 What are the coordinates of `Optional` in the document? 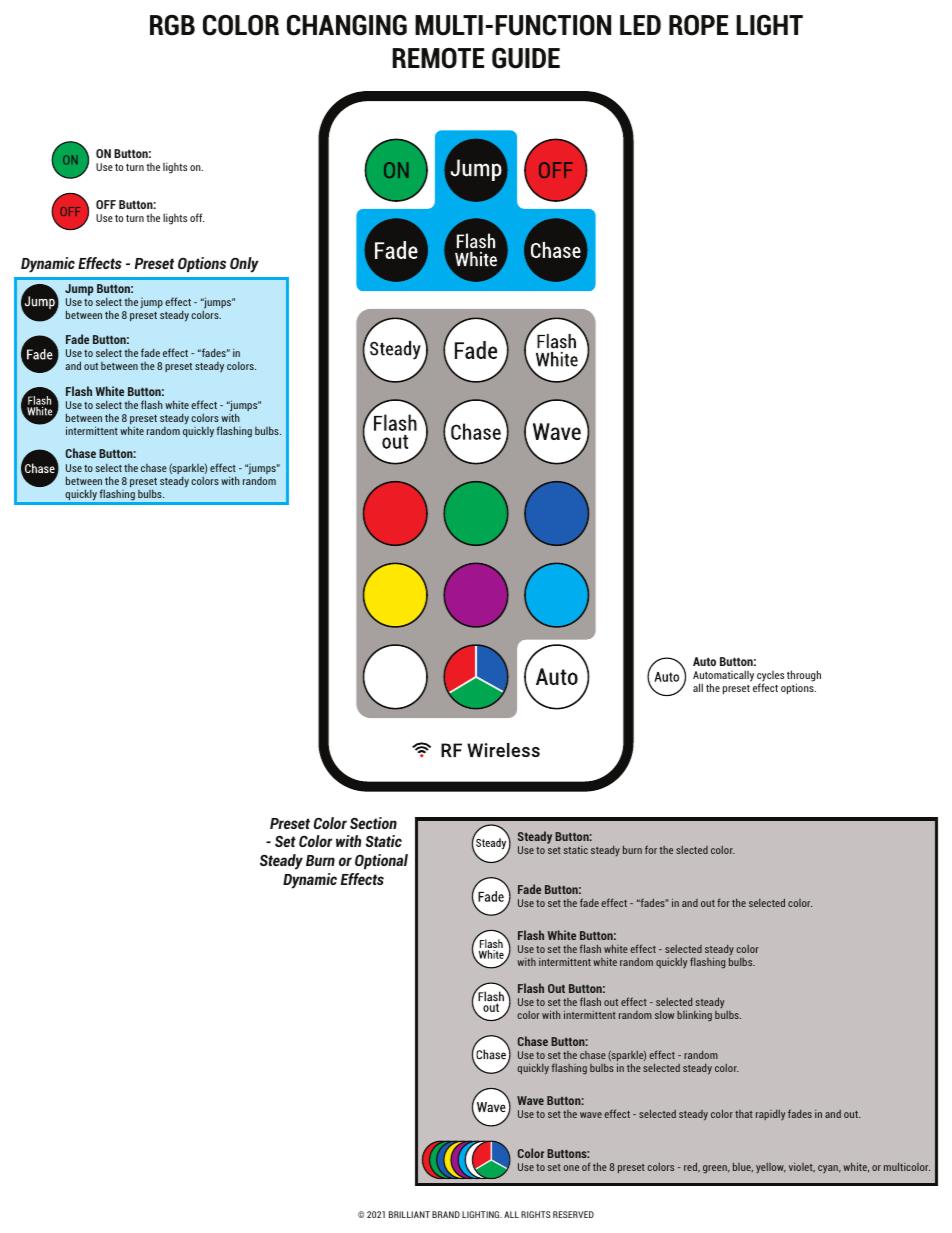 It's located at (381, 861).
